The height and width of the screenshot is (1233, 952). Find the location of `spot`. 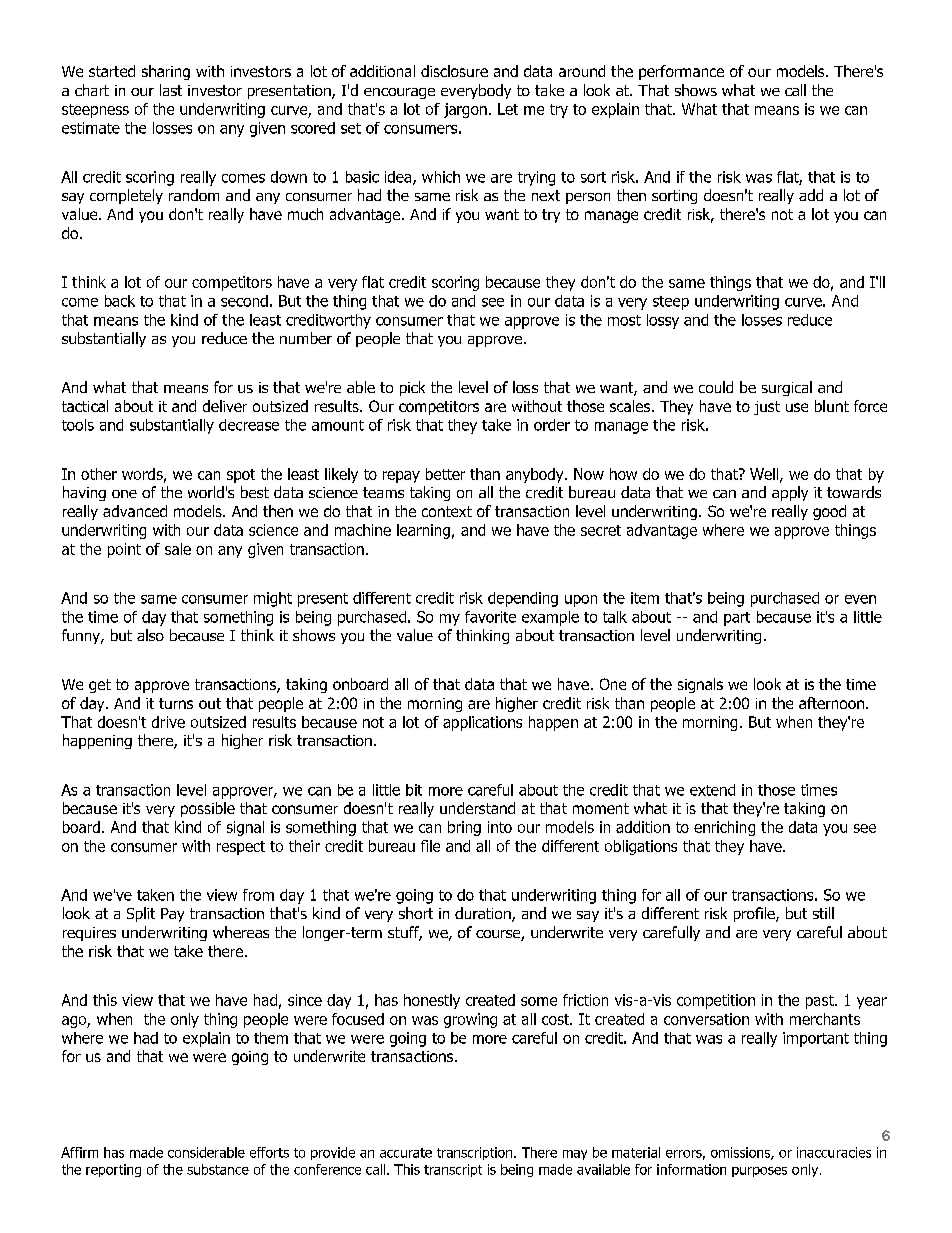

spot is located at coordinates (241, 476).
